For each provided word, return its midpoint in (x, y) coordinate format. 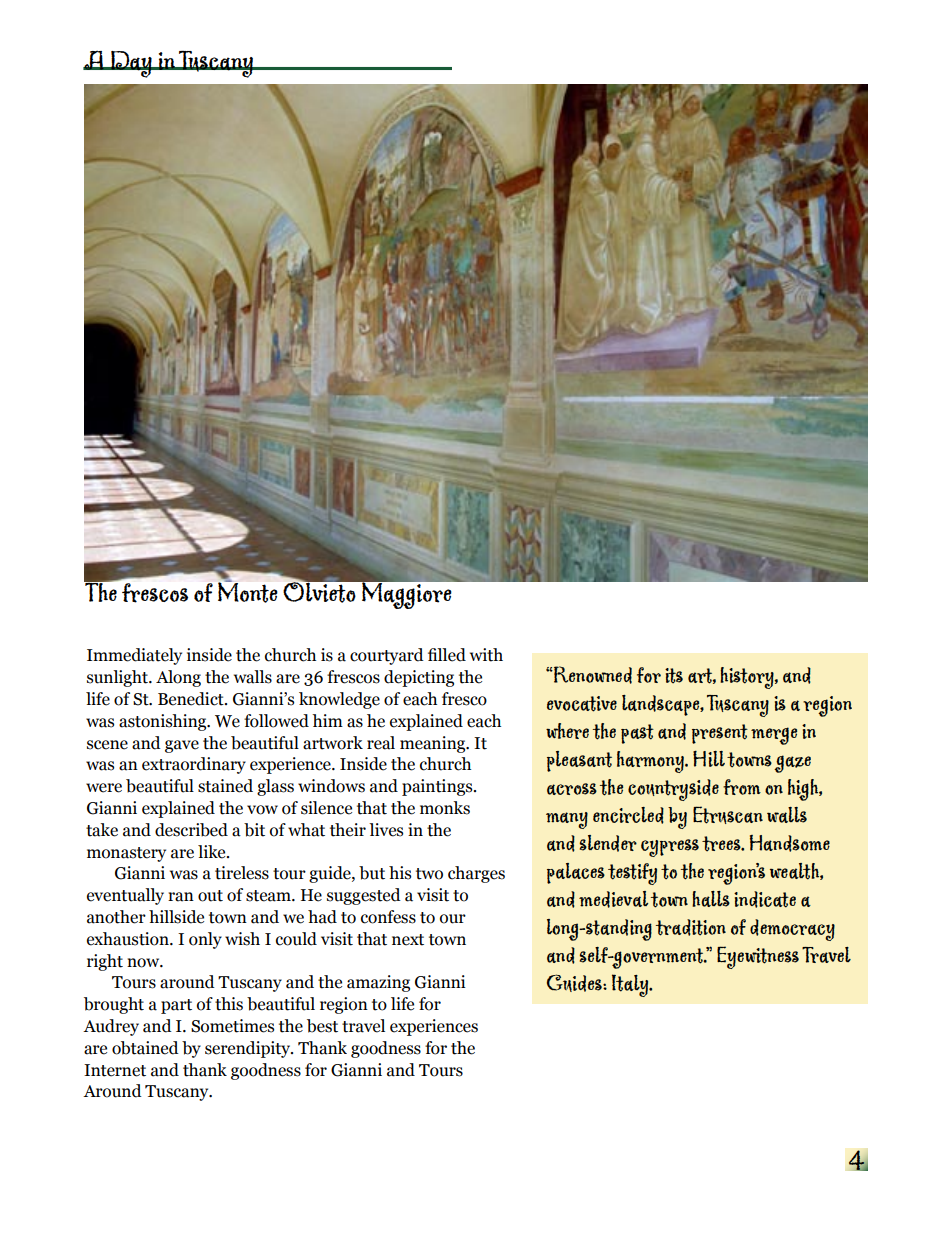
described (191, 830)
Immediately (134, 656)
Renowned (592, 675)
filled (447, 655)
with (486, 655)
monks (445, 808)
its (674, 676)
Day (131, 64)
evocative (582, 704)
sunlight (118, 678)
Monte (248, 591)
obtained (145, 1048)
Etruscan (728, 815)
